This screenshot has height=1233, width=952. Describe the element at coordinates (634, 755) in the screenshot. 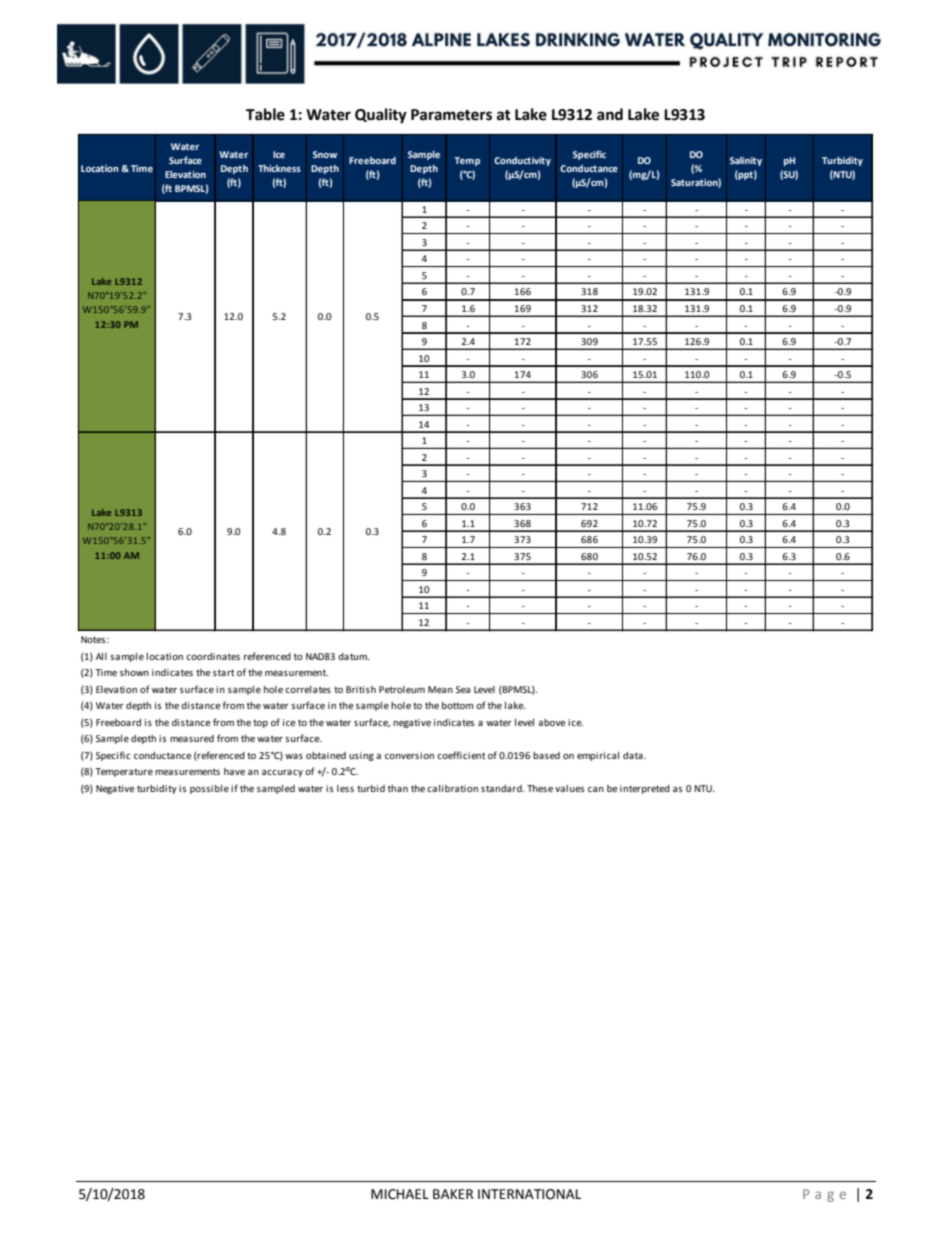

I see `data` at that location.
